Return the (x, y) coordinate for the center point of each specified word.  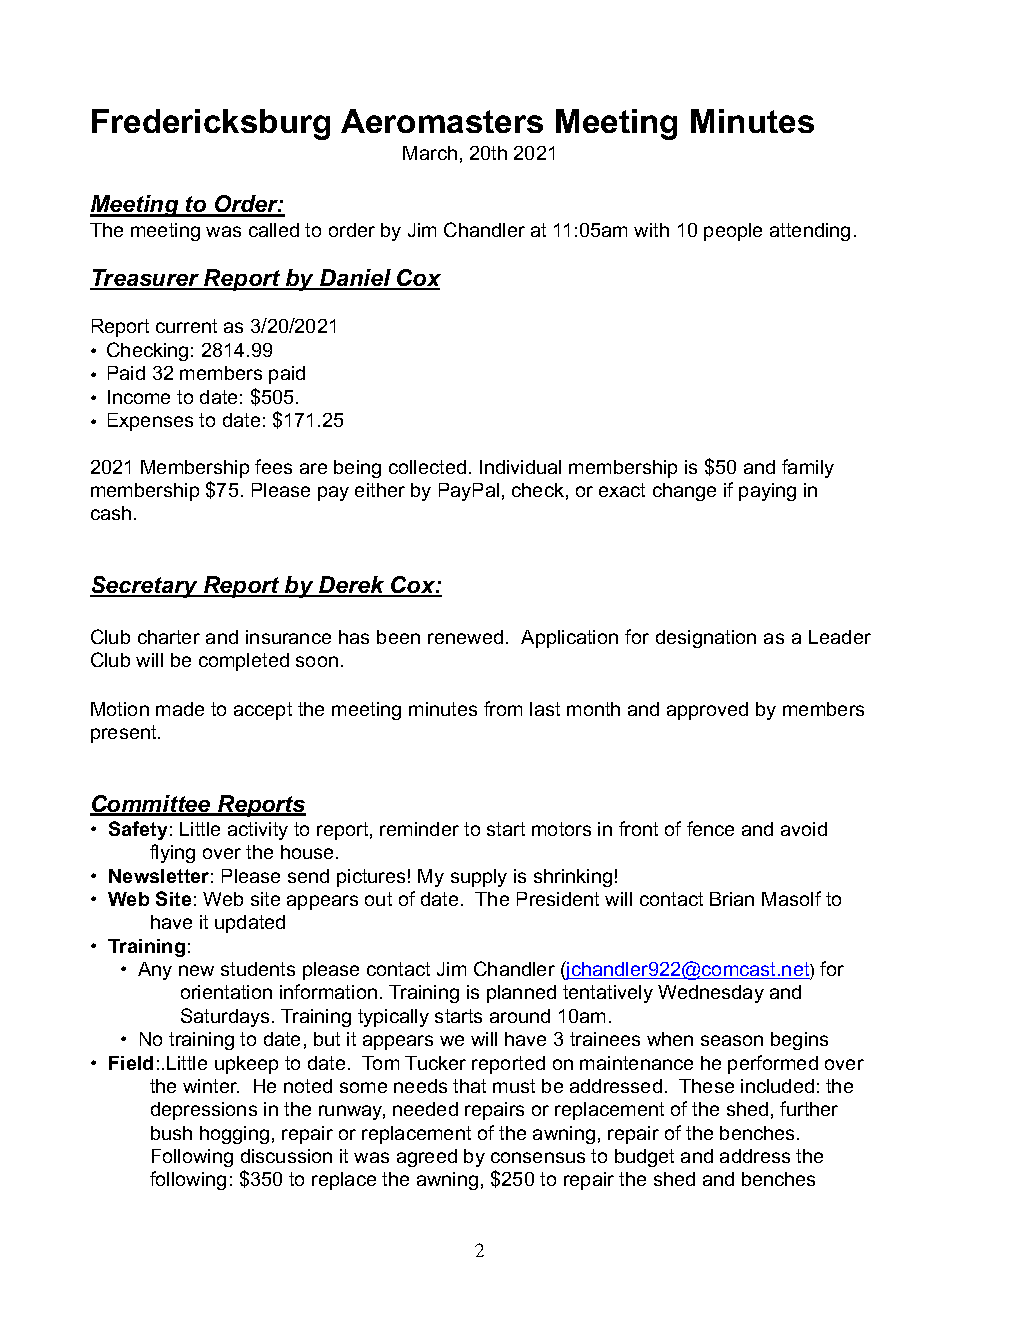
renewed (465, 637)
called (274, 230)
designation (706, 639)
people (733, 232)
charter (169, 637)
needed (425, 1109)
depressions (204, 1111)
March (430, 153)
